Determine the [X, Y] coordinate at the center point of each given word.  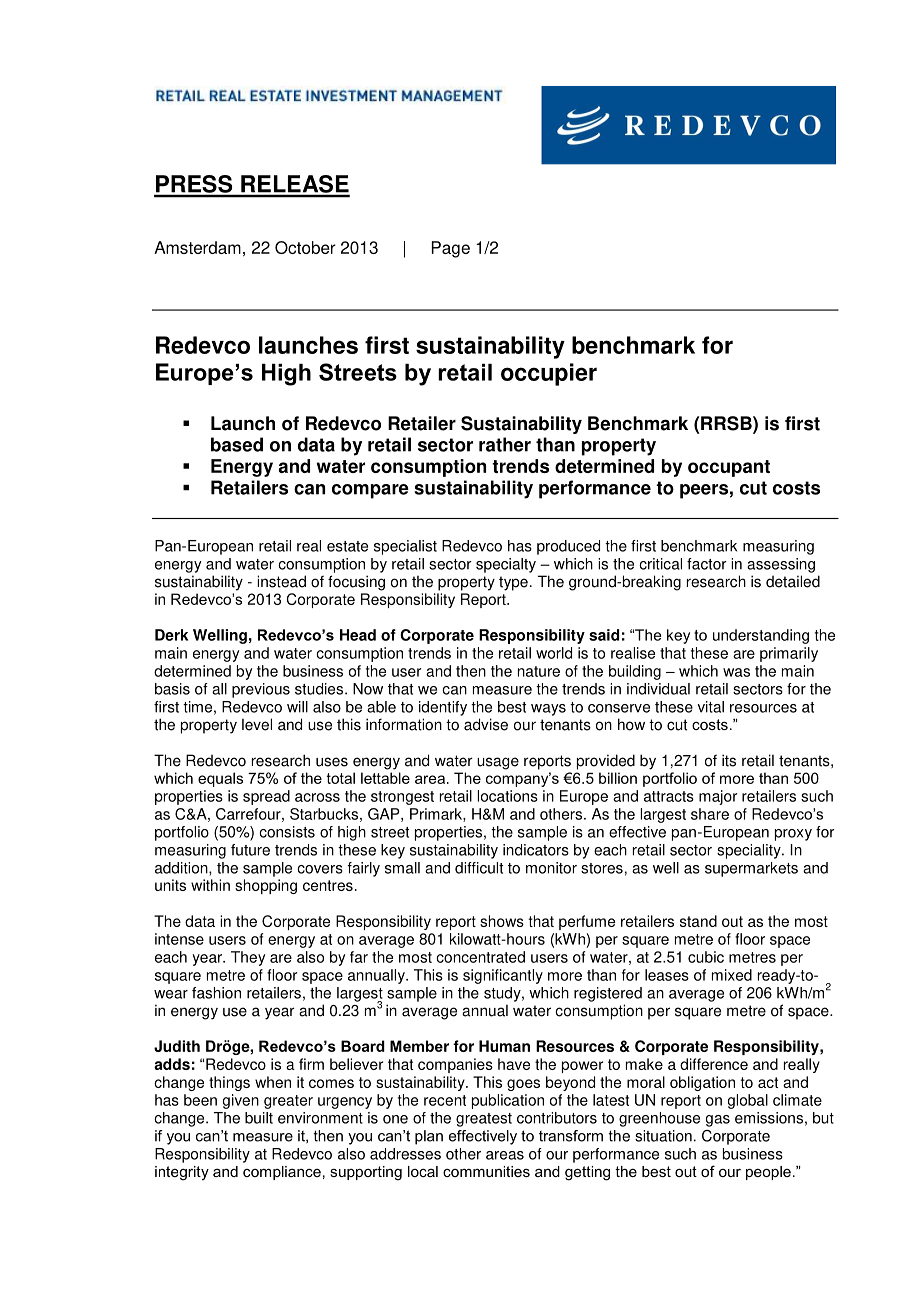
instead [281, 581]
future [250, 850]
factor [707, 564]
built [259, 1118]
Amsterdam [197, 247]
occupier [549, 374]
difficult [479, 868]
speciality [750, 851]
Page [451, 249]
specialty [506, 565]
